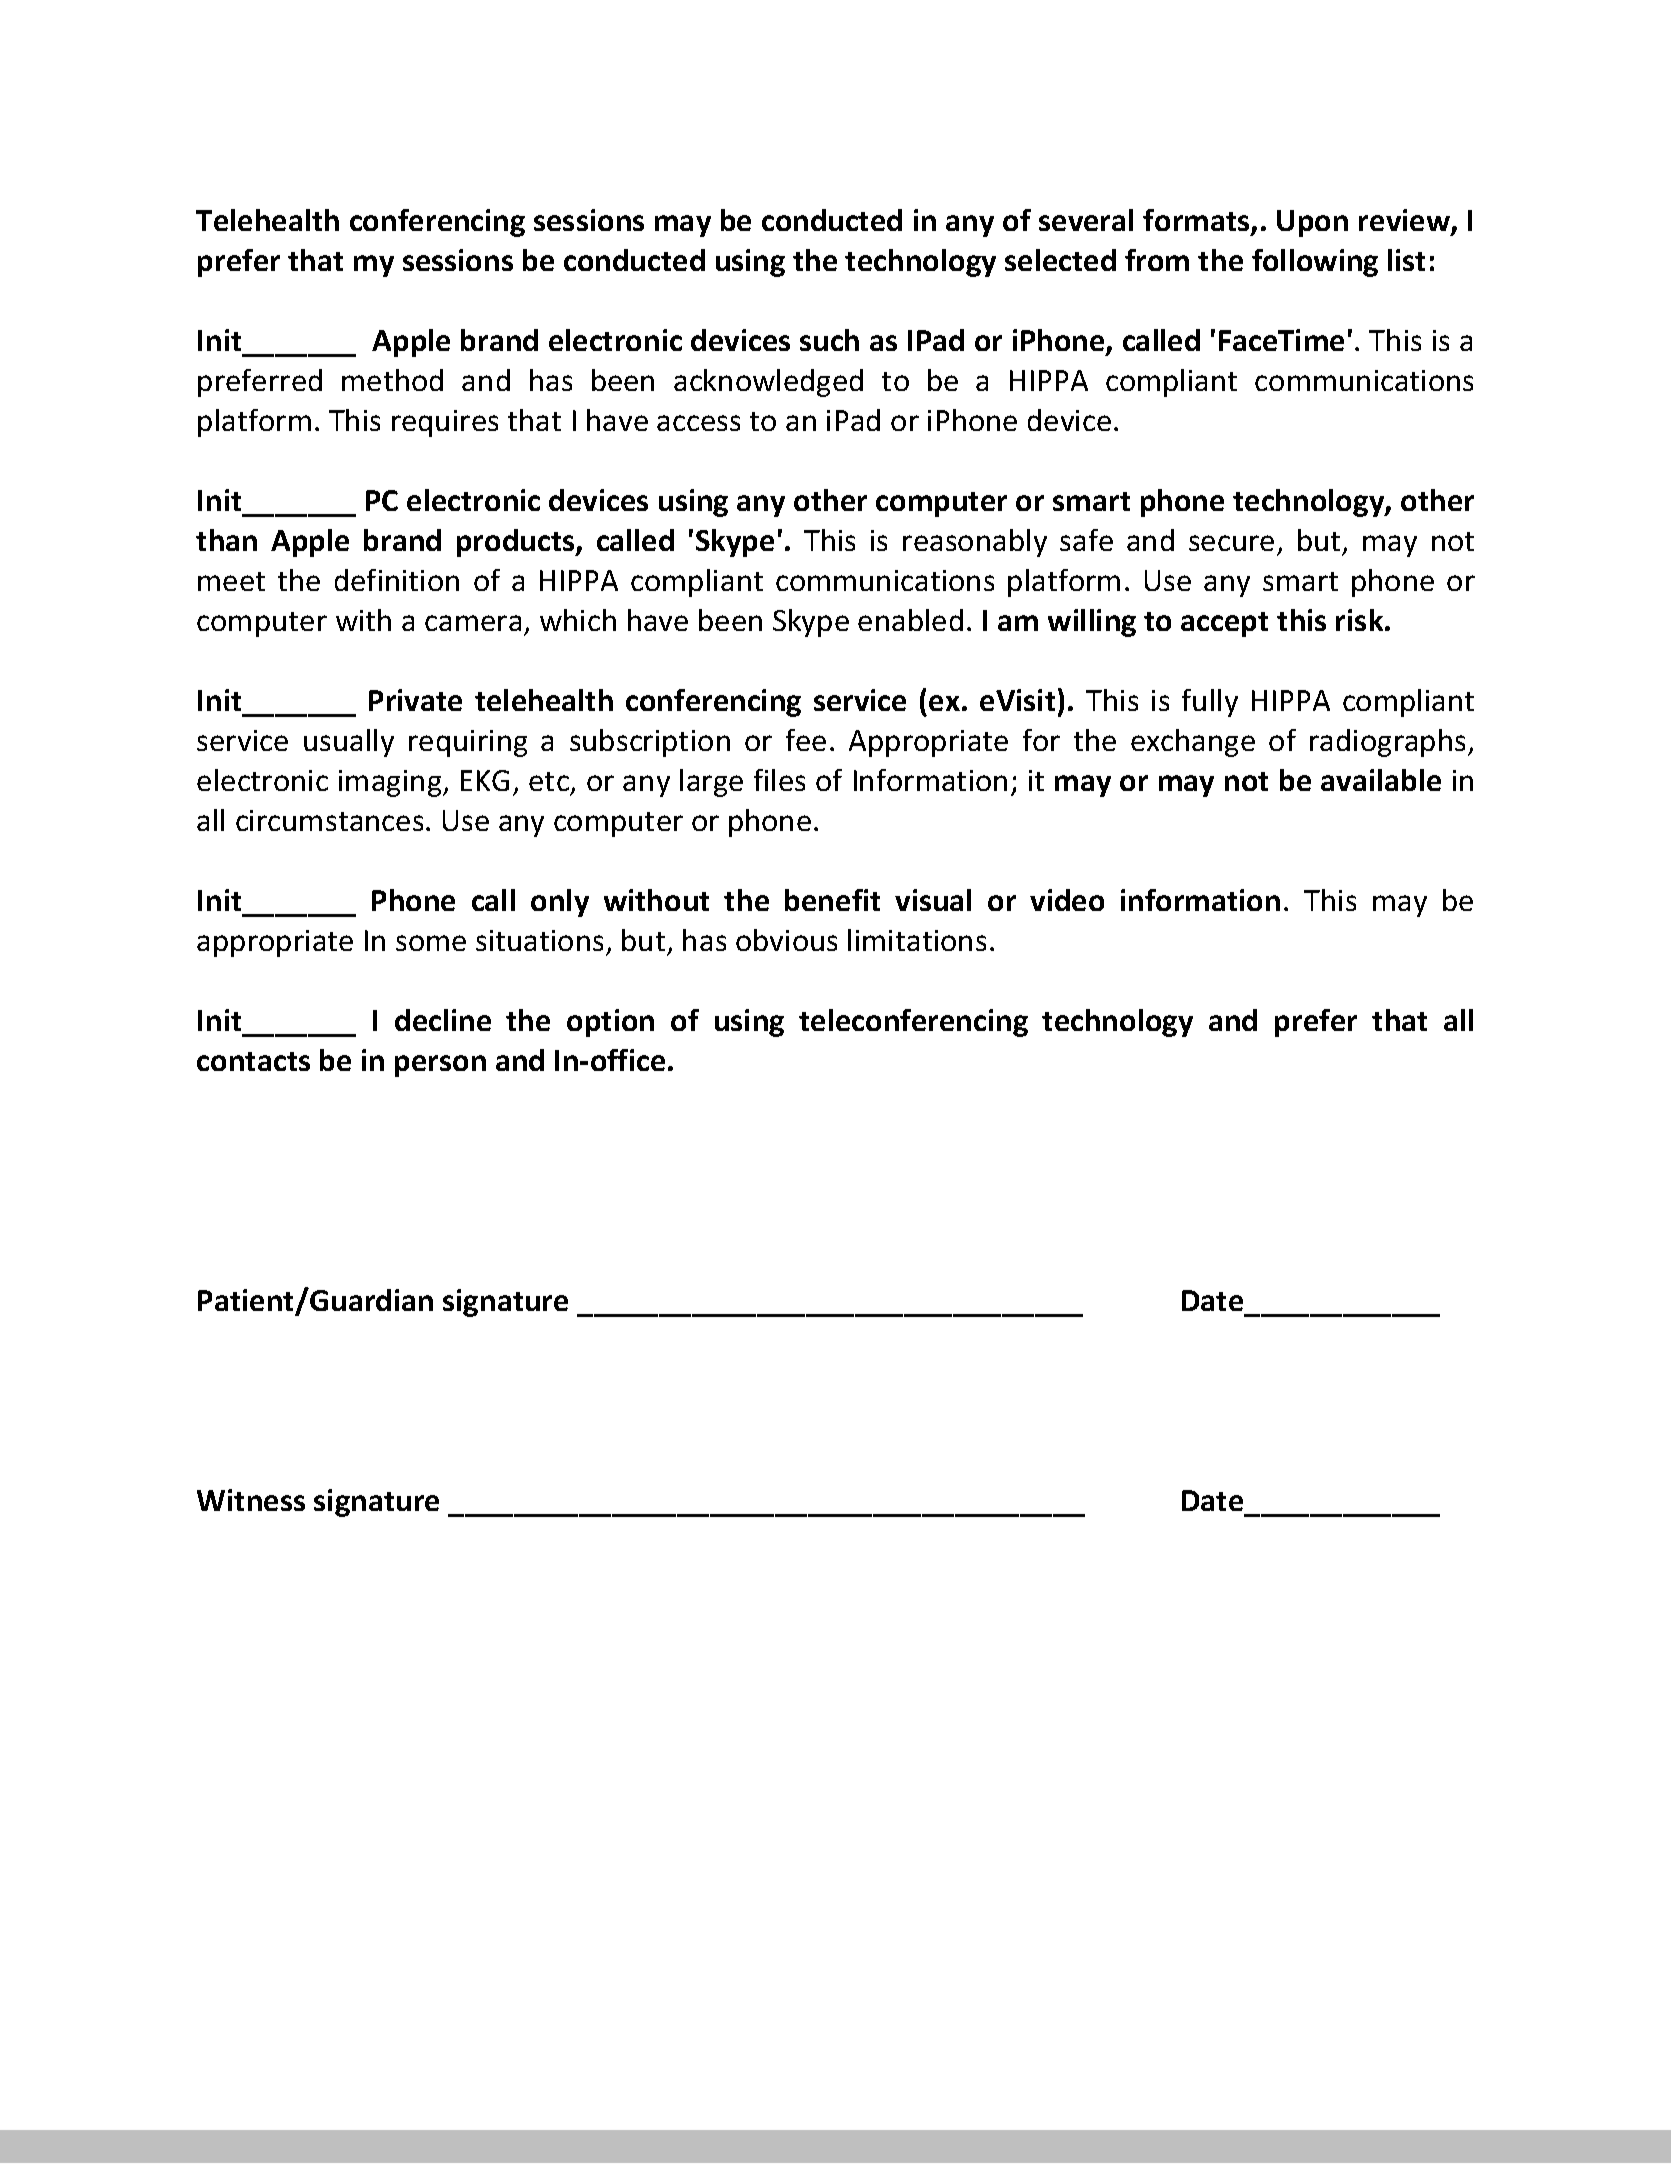  I want to click on available, so click(1381, 780).
